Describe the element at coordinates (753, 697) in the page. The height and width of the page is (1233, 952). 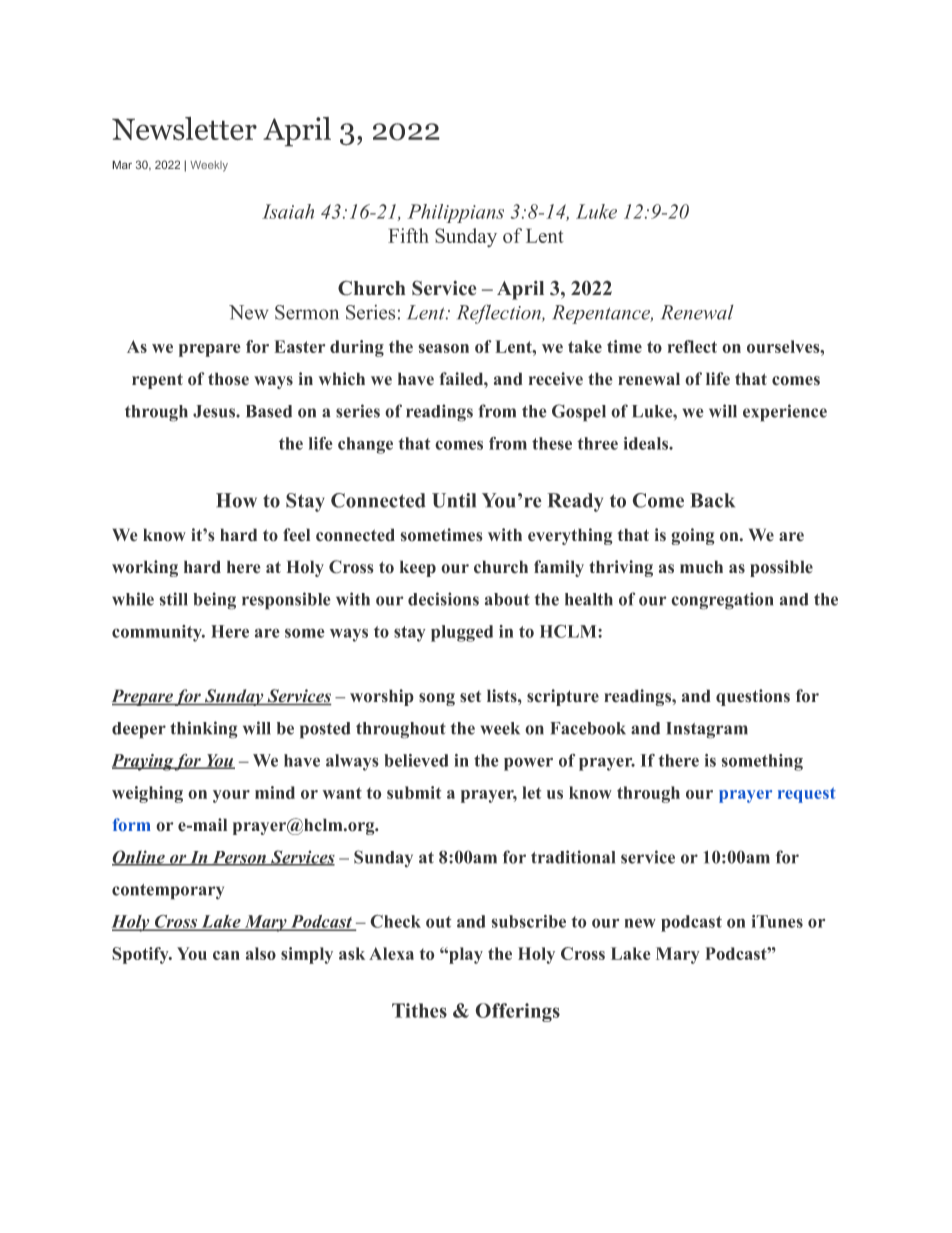
I see `questions` at that location.
